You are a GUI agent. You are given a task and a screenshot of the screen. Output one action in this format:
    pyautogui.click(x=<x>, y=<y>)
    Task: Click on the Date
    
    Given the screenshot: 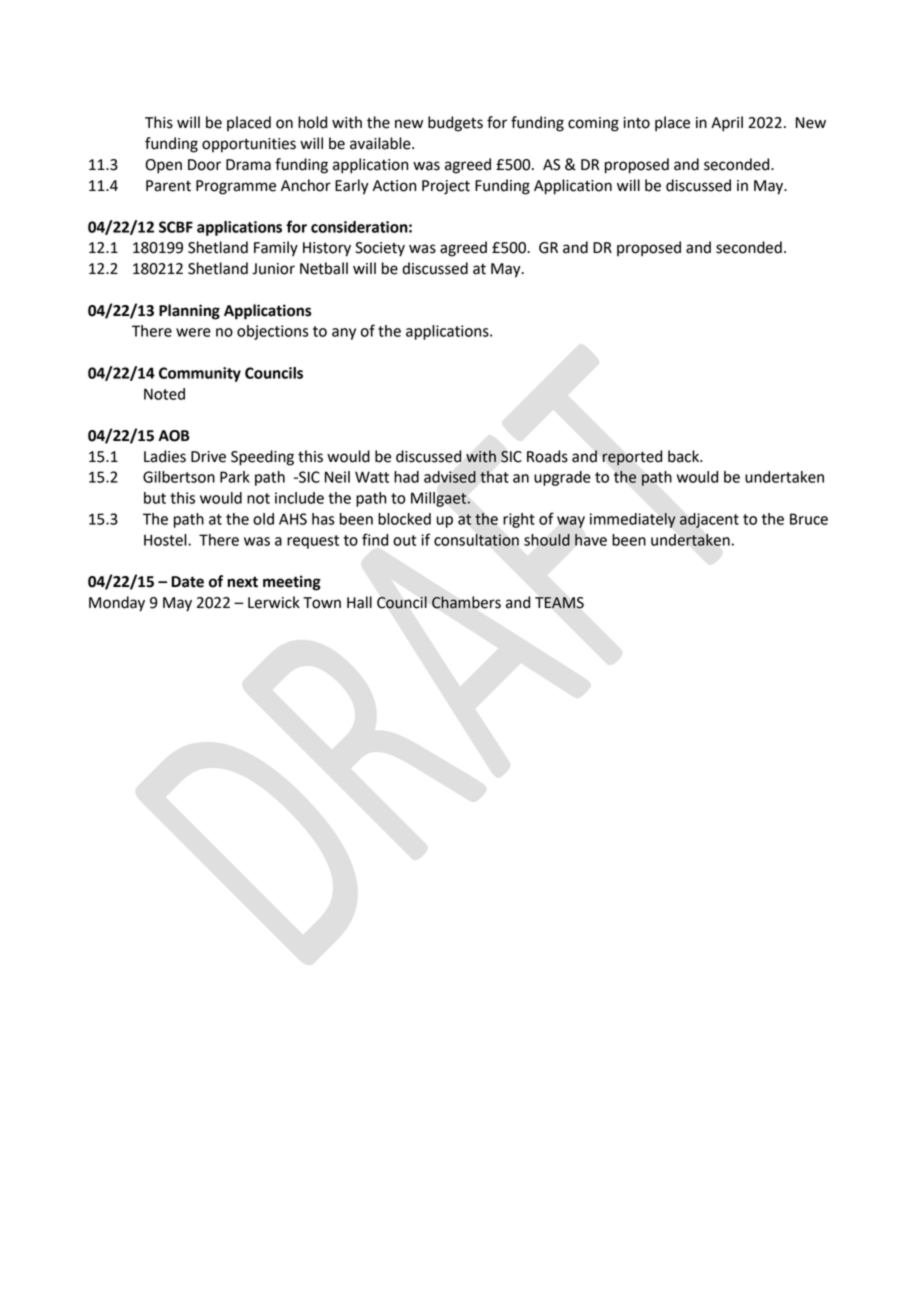 What is the action you would take?
    pyautogui.click(x=187, y=582)
